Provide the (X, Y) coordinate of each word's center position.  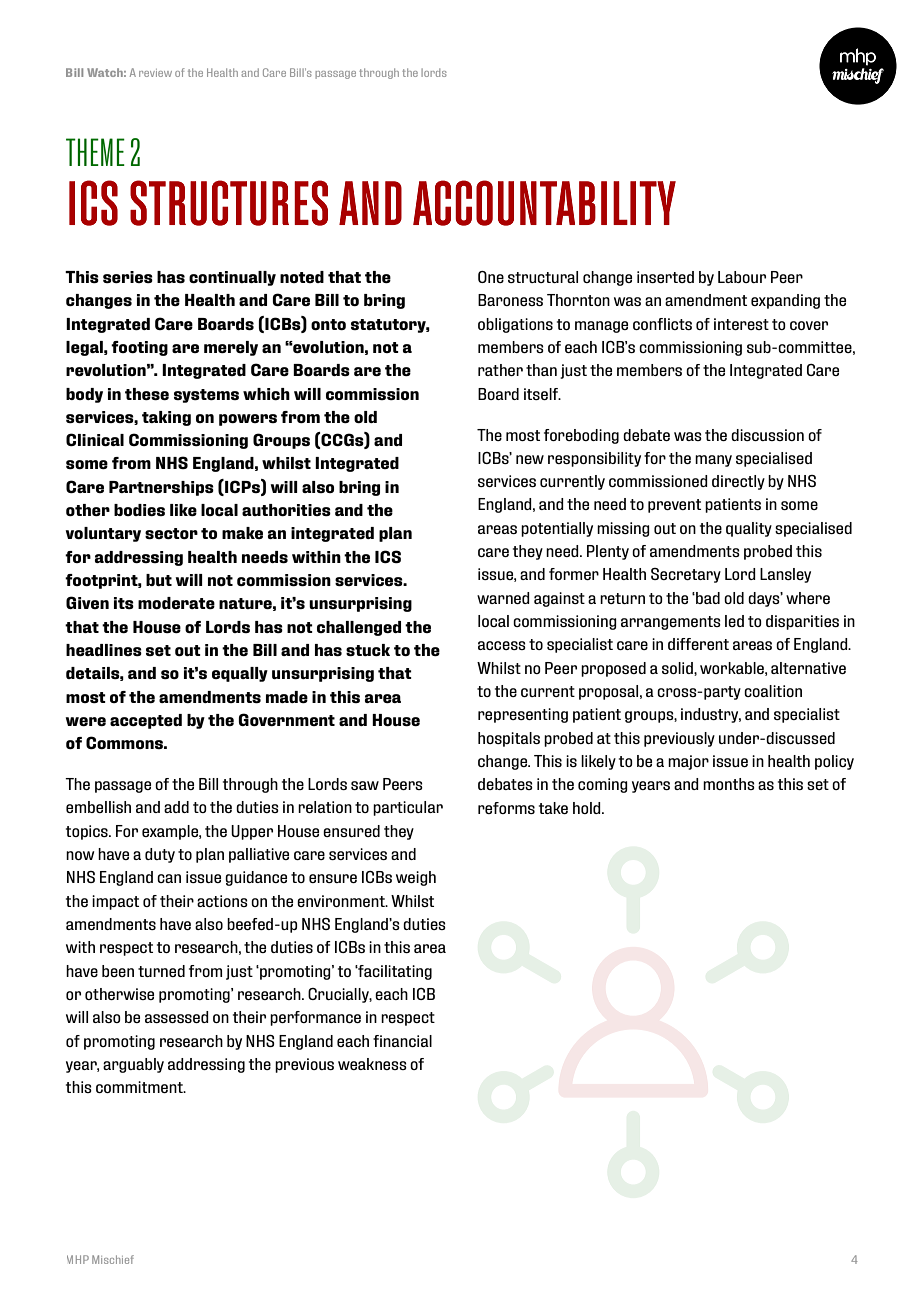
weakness (372, 1064)
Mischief (113, 1259)
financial (402, 1041)
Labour (742, 277)
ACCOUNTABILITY (544, 203)
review (155, 73)
